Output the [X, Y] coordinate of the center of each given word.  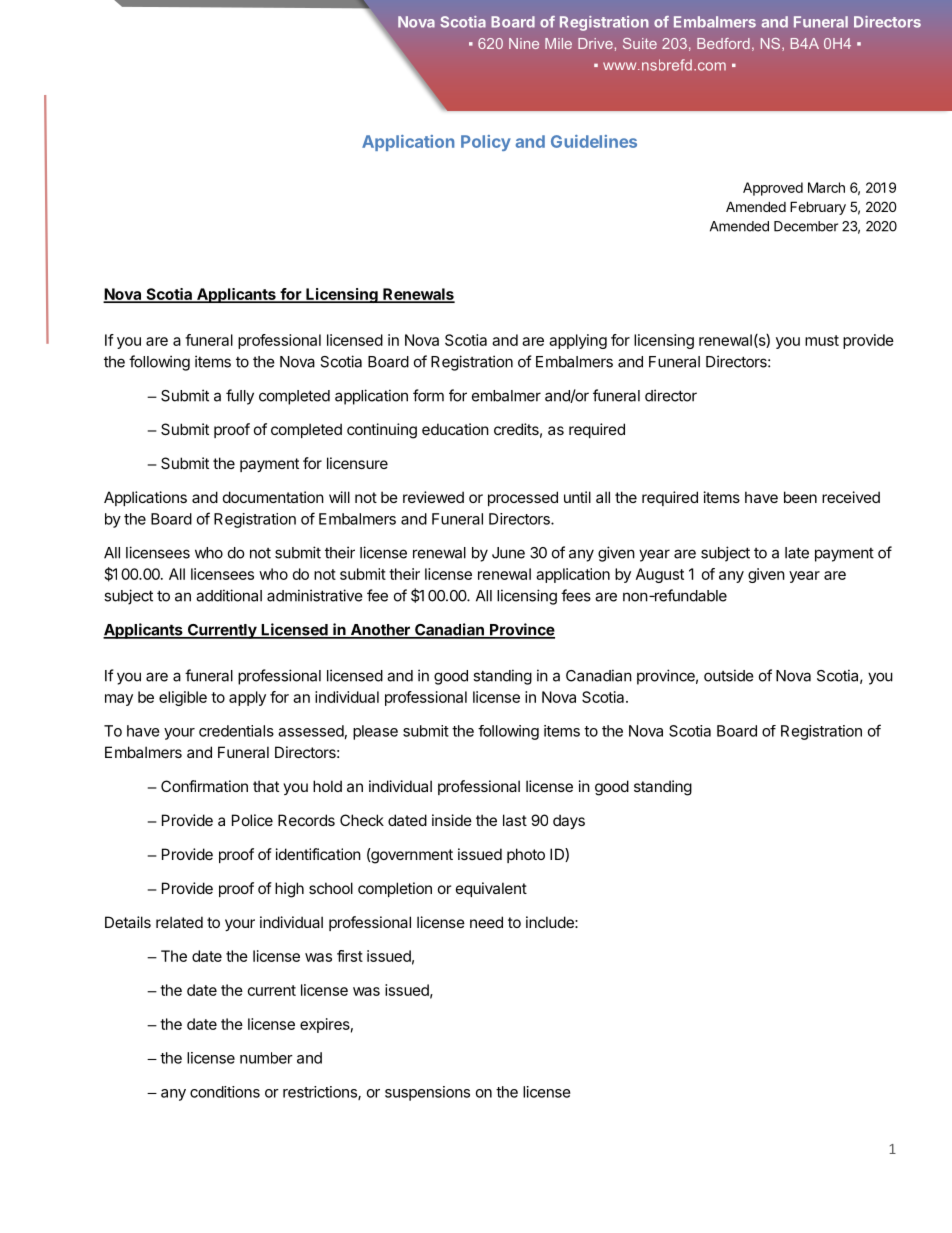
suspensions [427, 1093]
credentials [236, 731]
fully [240, 397]
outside [729, 675]
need [486, 922]
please [375, 732]
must [822, 340]
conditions [225, 1092]
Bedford [723, 43]
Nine [524, 43]
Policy [486, 143]
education [455, 429]
